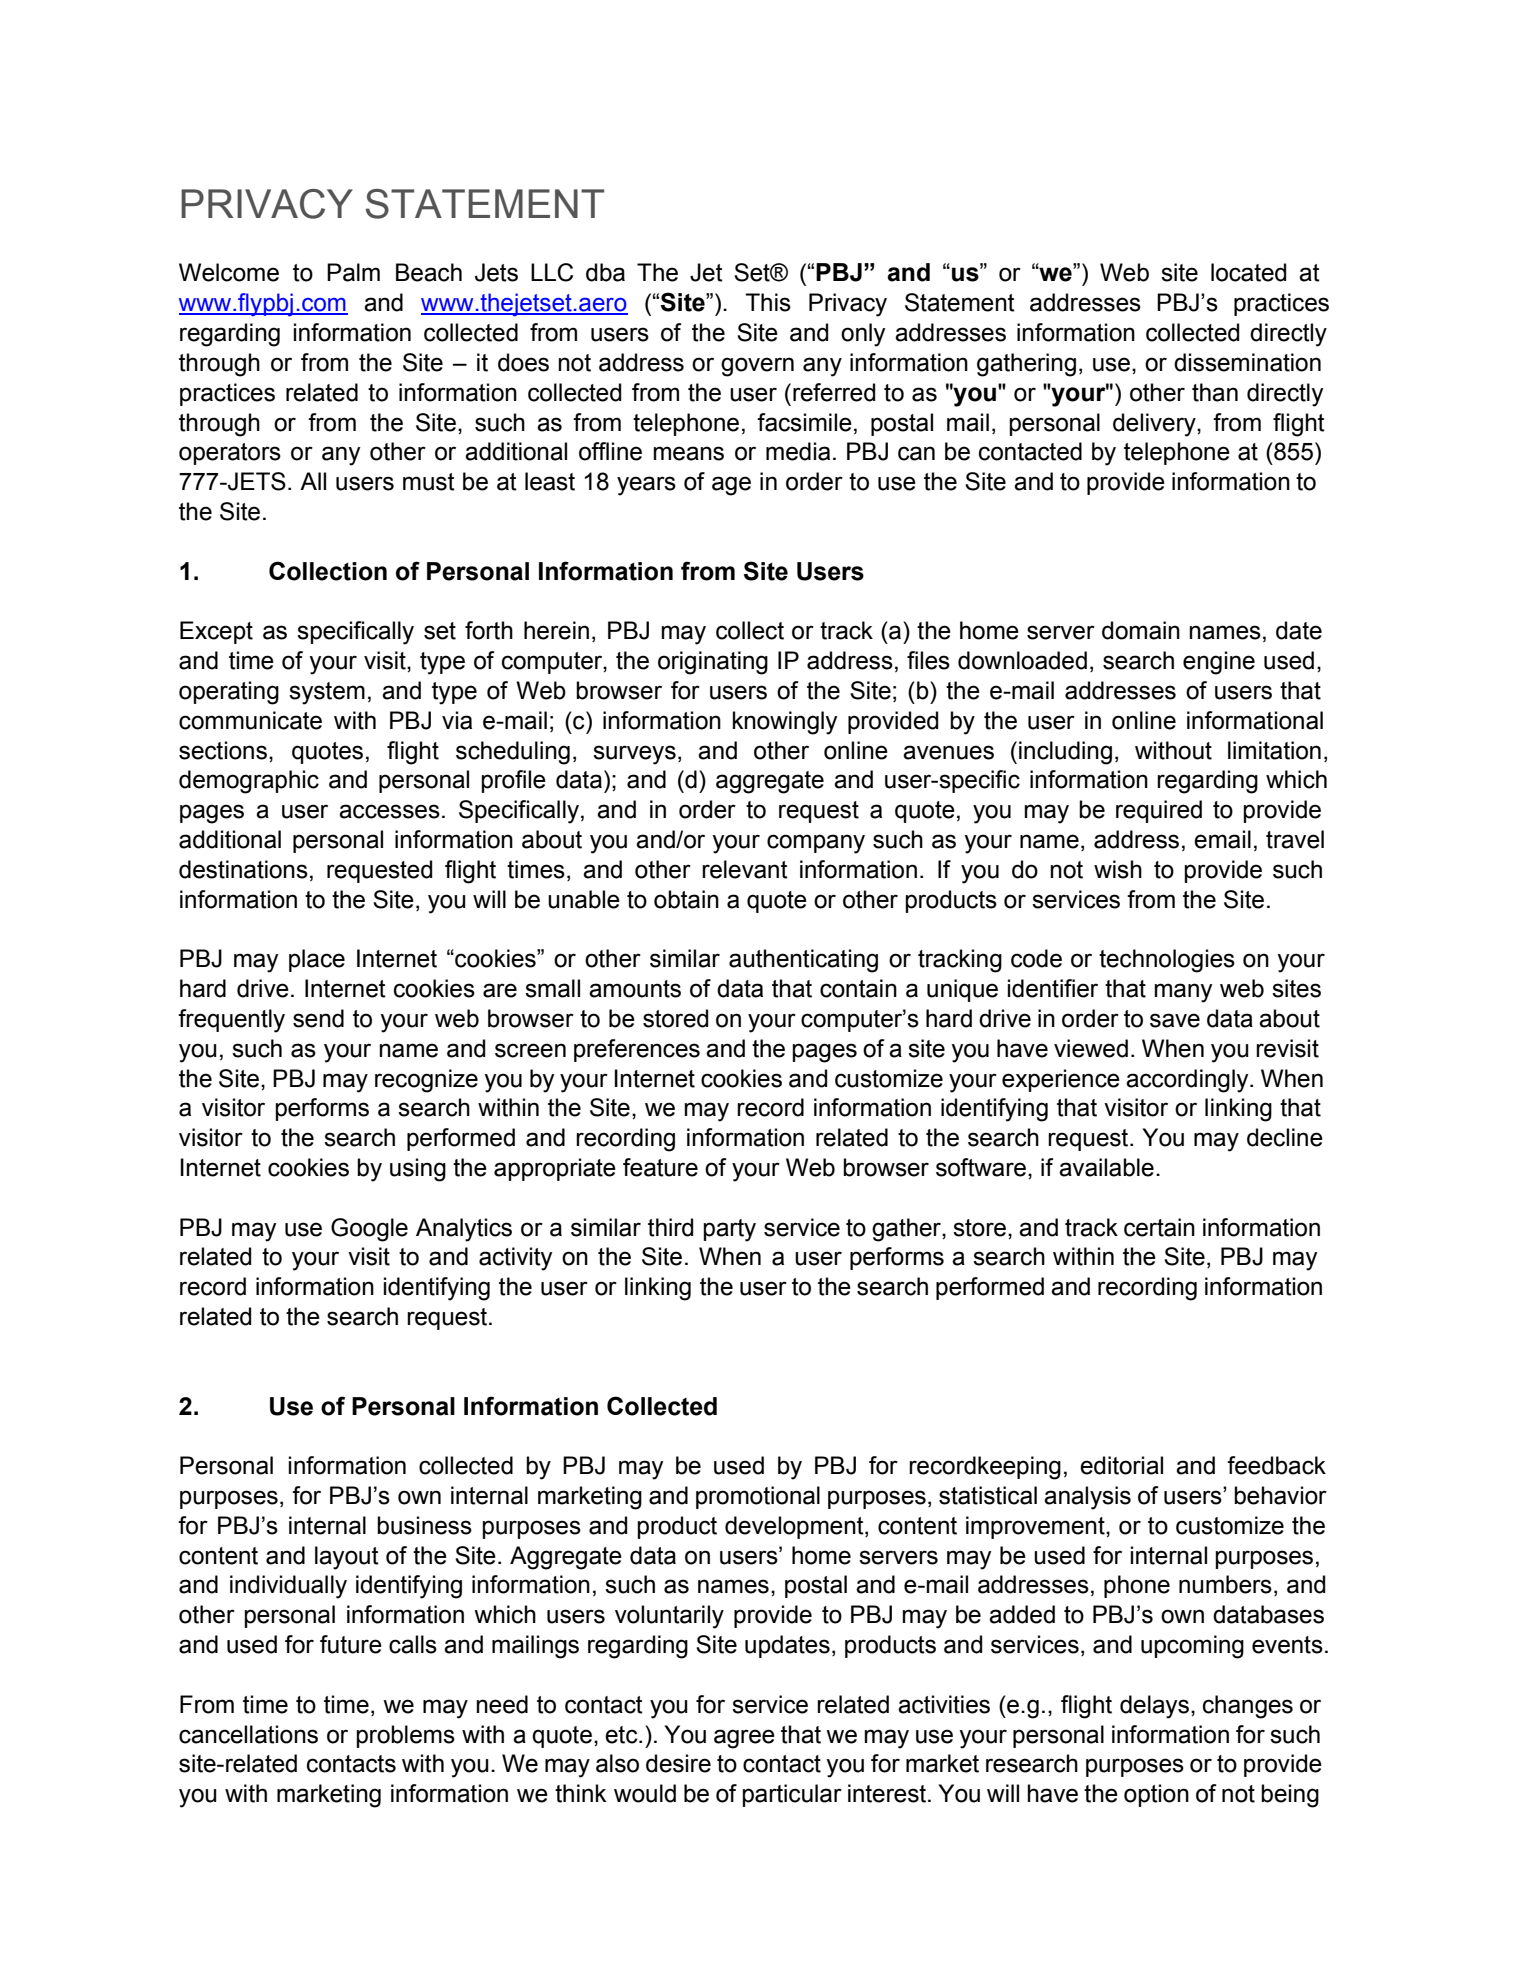  Describe the element at coordinates (353, 272) in the screenshot. I see `Palm` at that location.
